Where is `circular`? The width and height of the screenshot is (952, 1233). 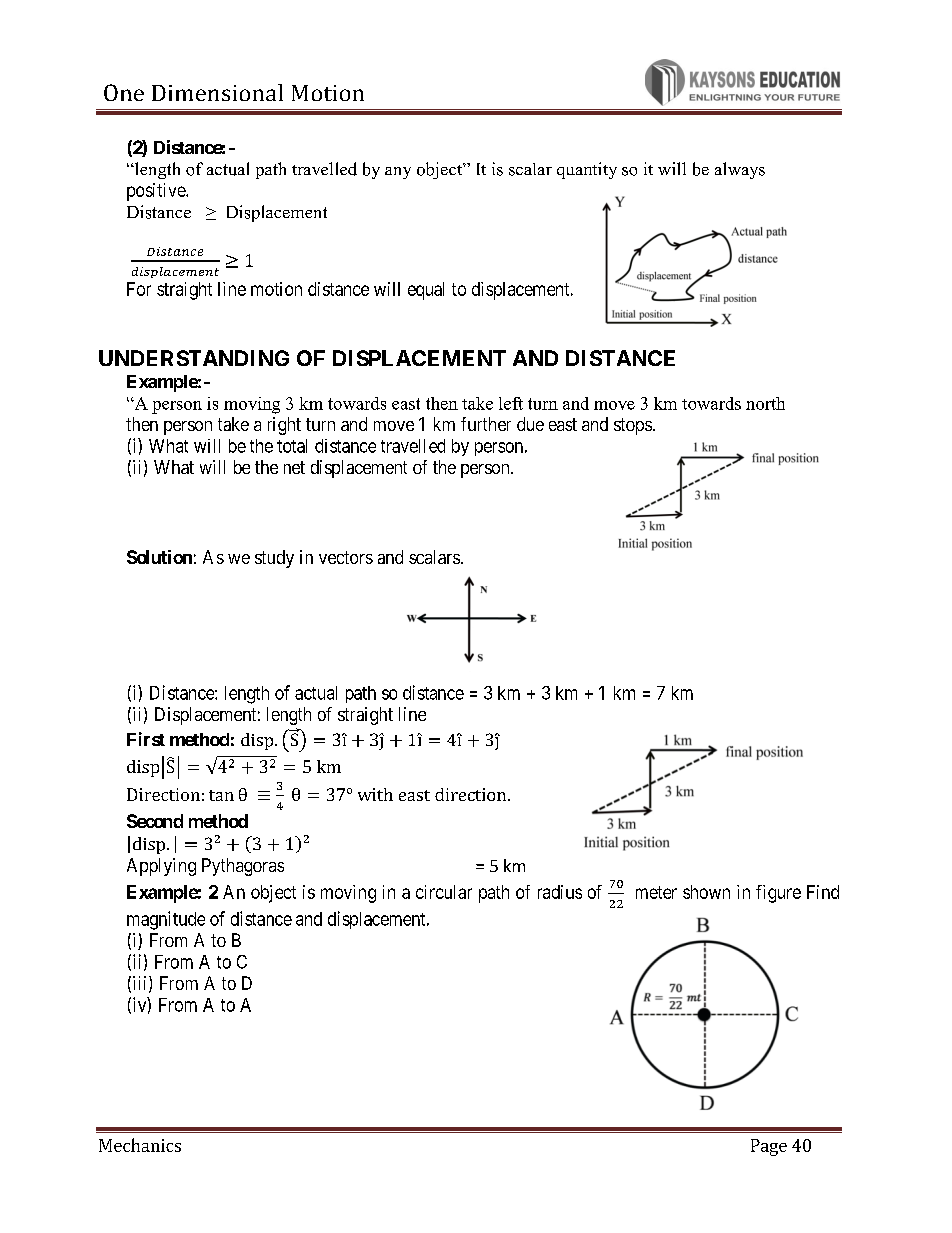 circular is located at coordinates (444, 892).
